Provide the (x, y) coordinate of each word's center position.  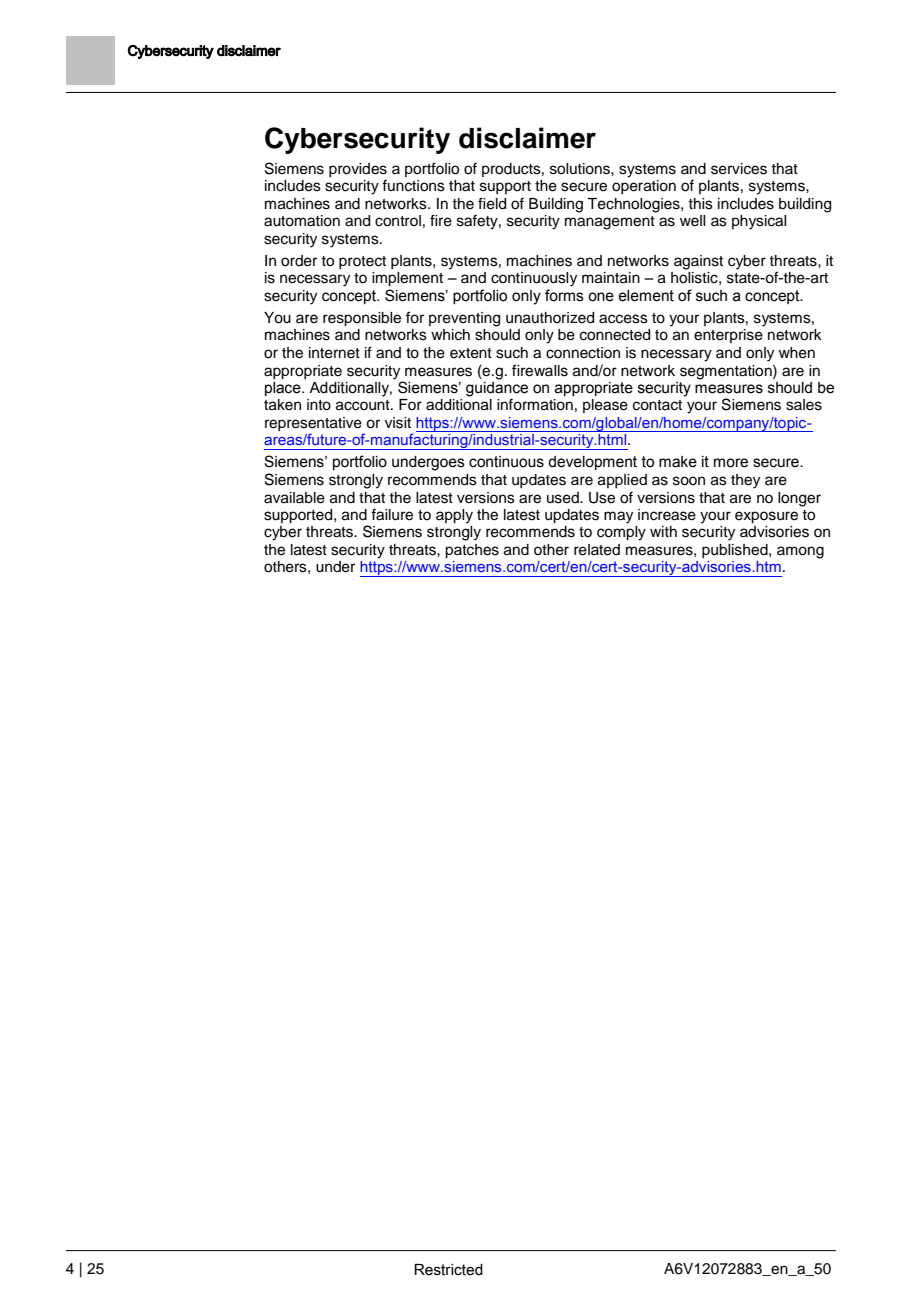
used (564, 498)
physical (759, 222)
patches (472, 551)
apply (454, 516)
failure (392, 514)
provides (358, 170)
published (736, 551)
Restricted (448, 1270)
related (597, 550)
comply (621, 533)
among (800, 552)
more (731, 463)
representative (314, 425)
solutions (581, 169)
